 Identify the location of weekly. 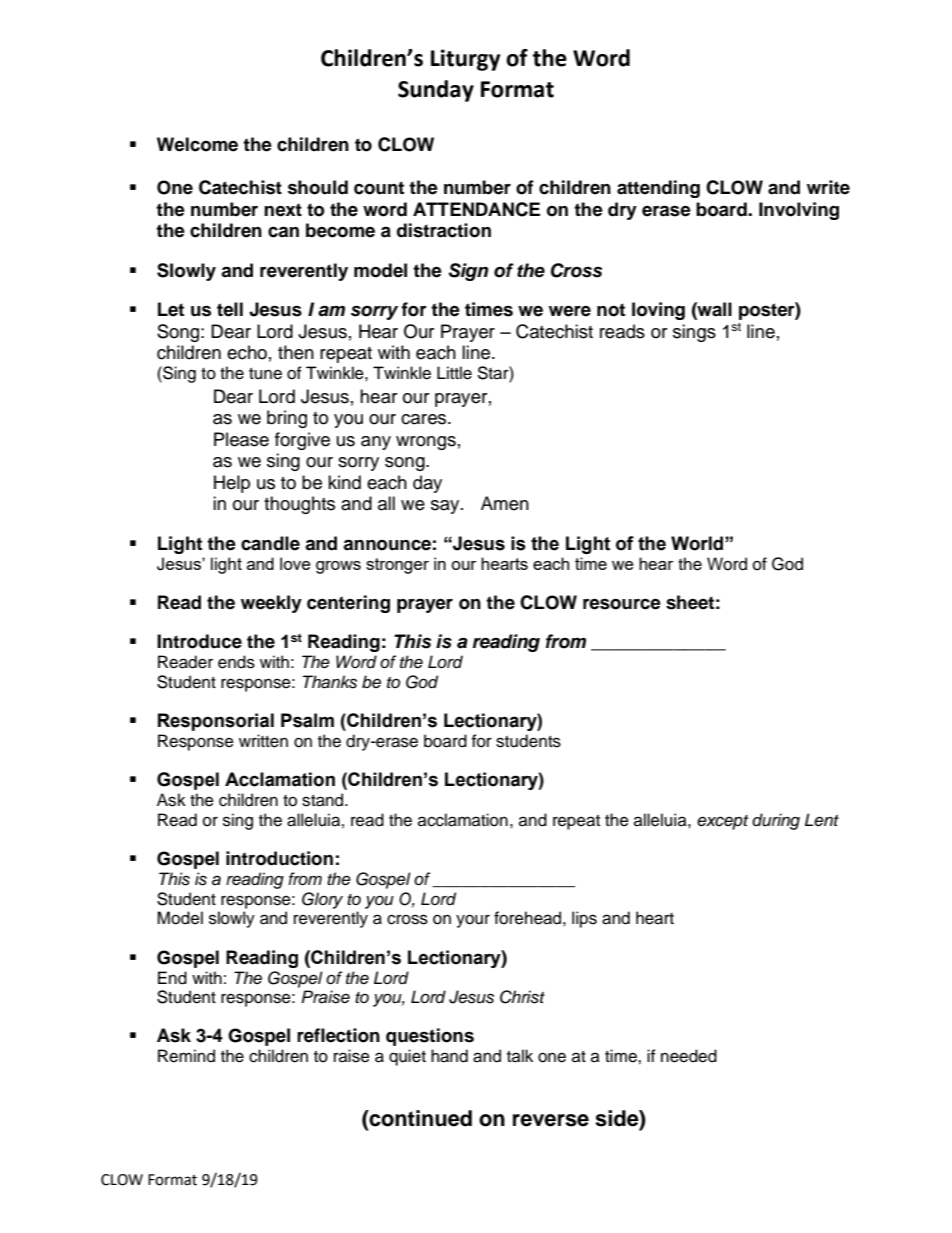
(271, 604).
